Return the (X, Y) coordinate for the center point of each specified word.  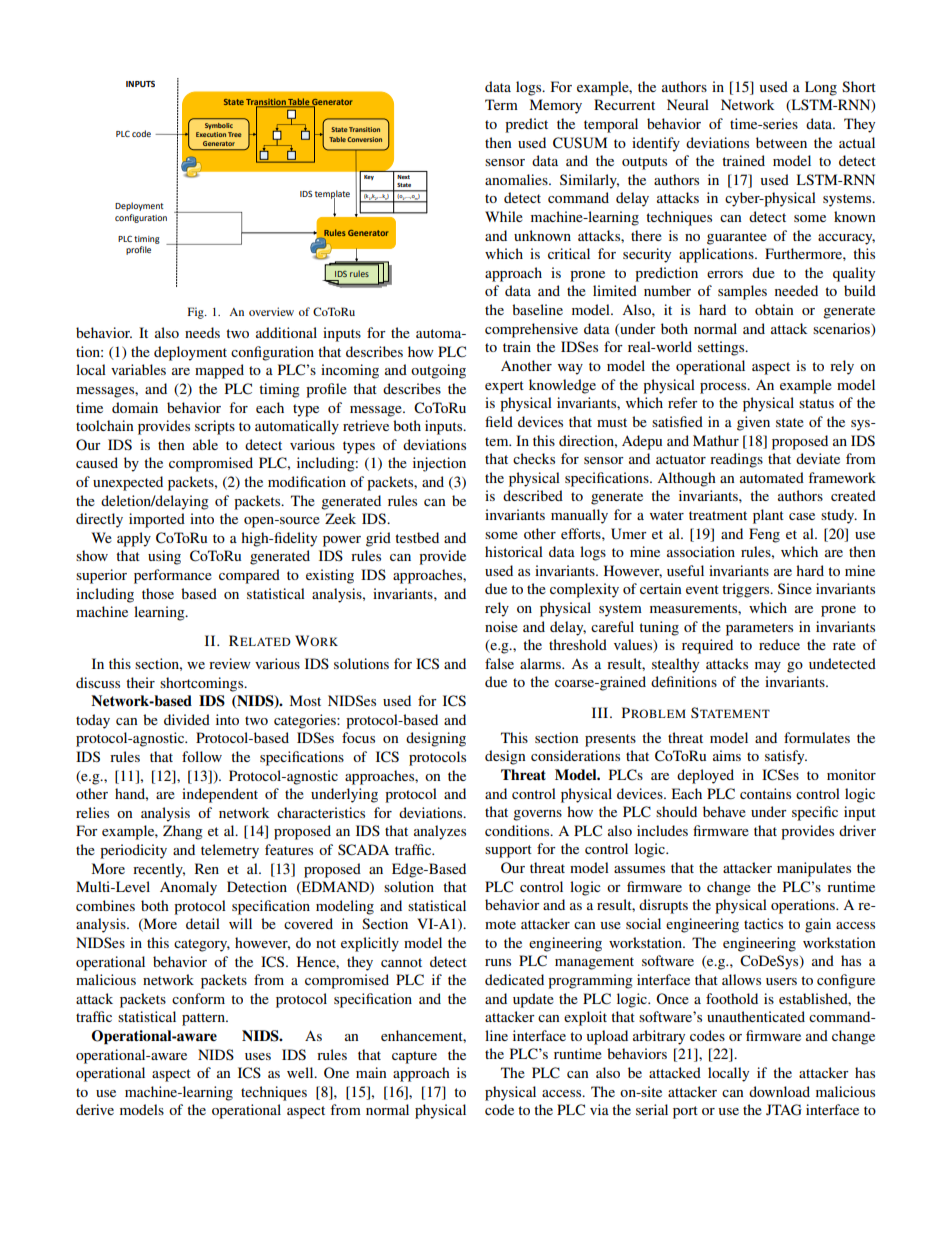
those (158, 593)
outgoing (438, 371)
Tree (235, 134)
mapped (219, 371)
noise (501, 626)
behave (724, 811)
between (781, 142)
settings (722, 348)
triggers (747, 590)
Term (501, 104)
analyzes (440, 832)
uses (258, 1056)
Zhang (183, 832)
